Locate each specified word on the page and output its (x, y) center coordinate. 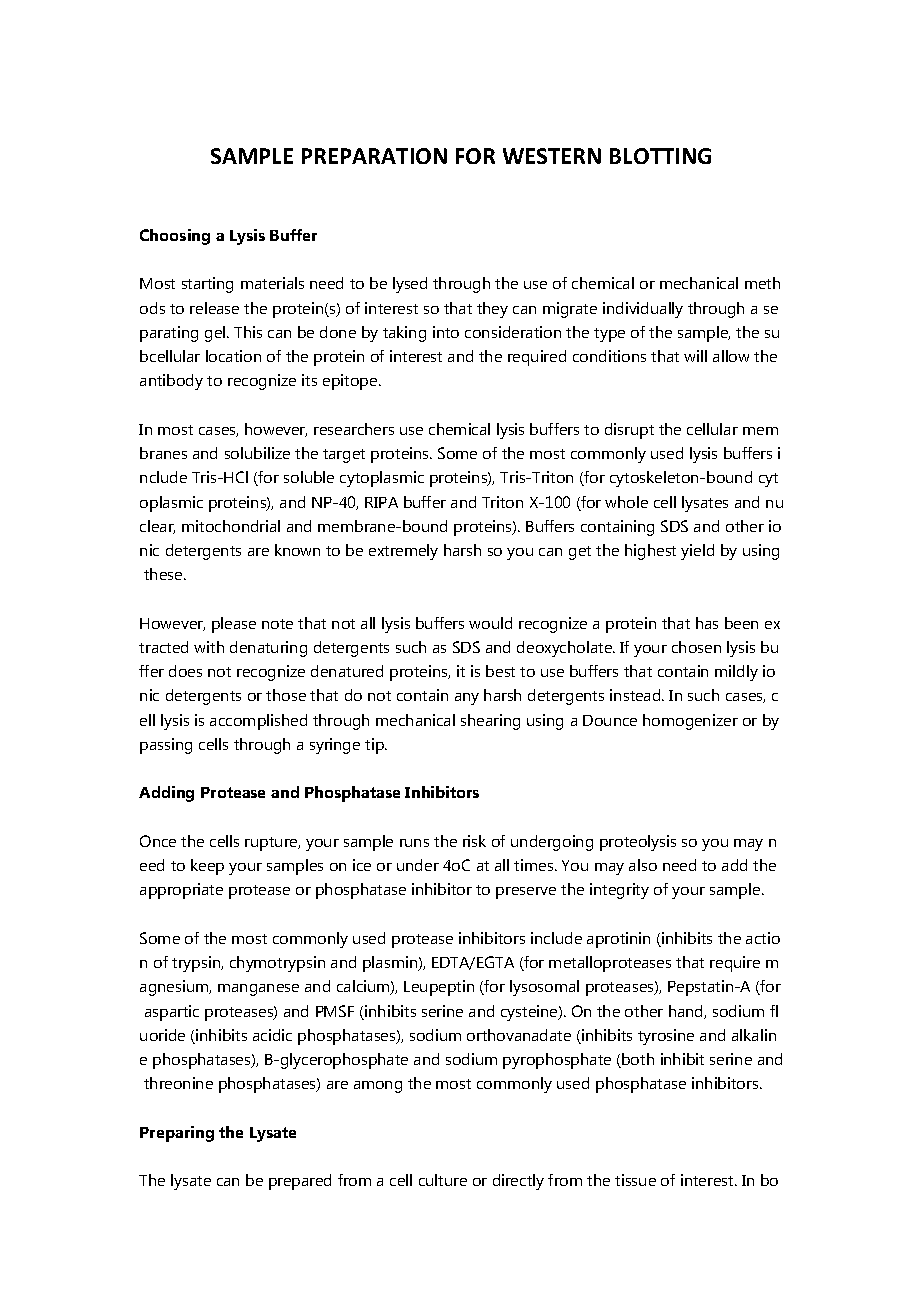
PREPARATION (374, 156)
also (643, 865)
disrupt (629, 431)
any (467, 699)
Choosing (175, 237)
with (209, 647)
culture (443, 1180)
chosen (696, 647)
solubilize (257, 453)
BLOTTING (660, 156)
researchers (354, 429)
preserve (526, 893)
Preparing (177, 1134)
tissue (635, 1180)
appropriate (181, 891)
